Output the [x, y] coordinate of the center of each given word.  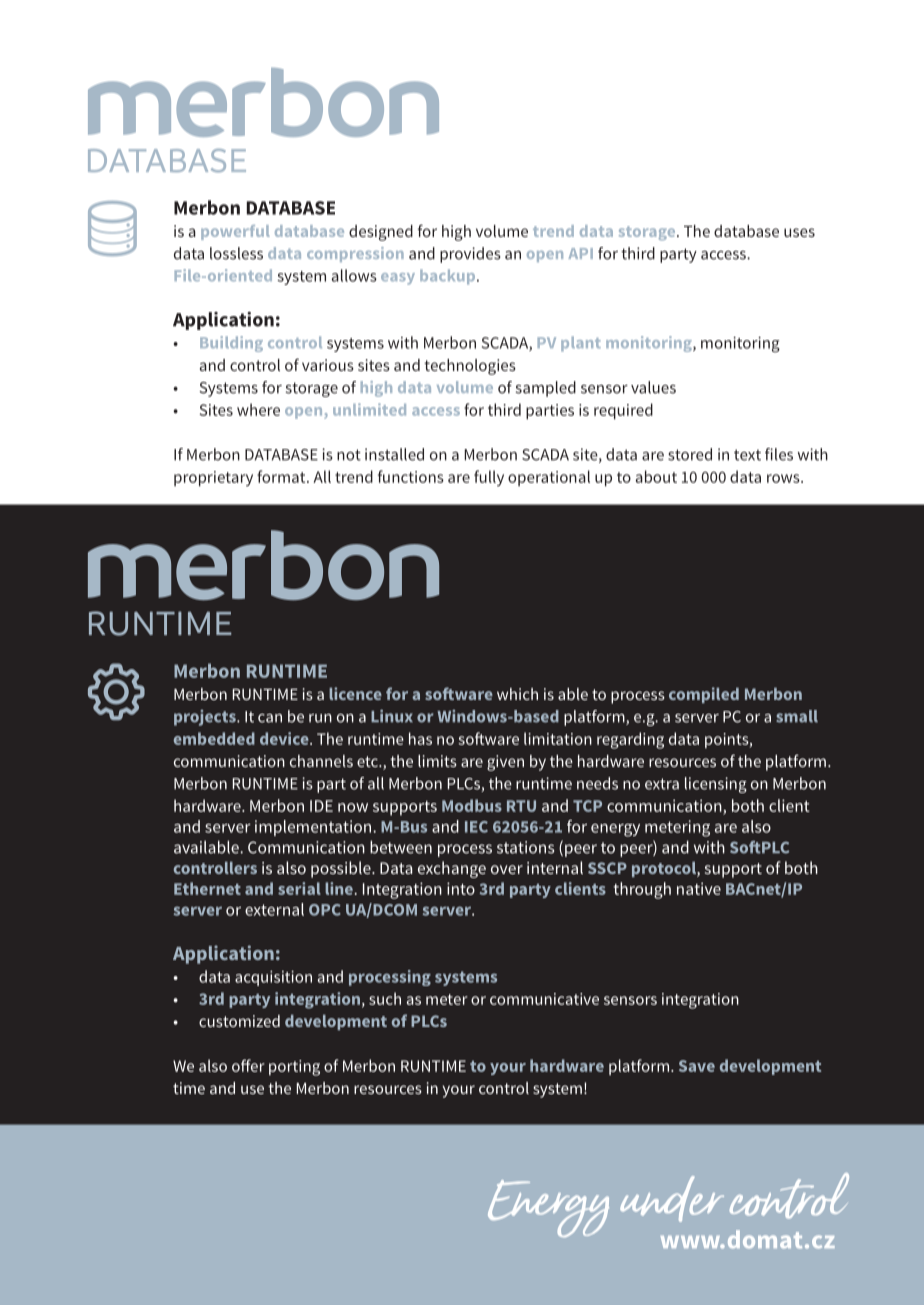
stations [525, 847]
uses [799, 232]
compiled [704, 695]
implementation [314, 828]
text [747, 455]
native [699, 888]
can [270, 718]
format [282, 476]
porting [294, 1068]
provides [470, 255]
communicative [544, 999]
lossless [236, 253]
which [517, 694]
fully [489, 478]
